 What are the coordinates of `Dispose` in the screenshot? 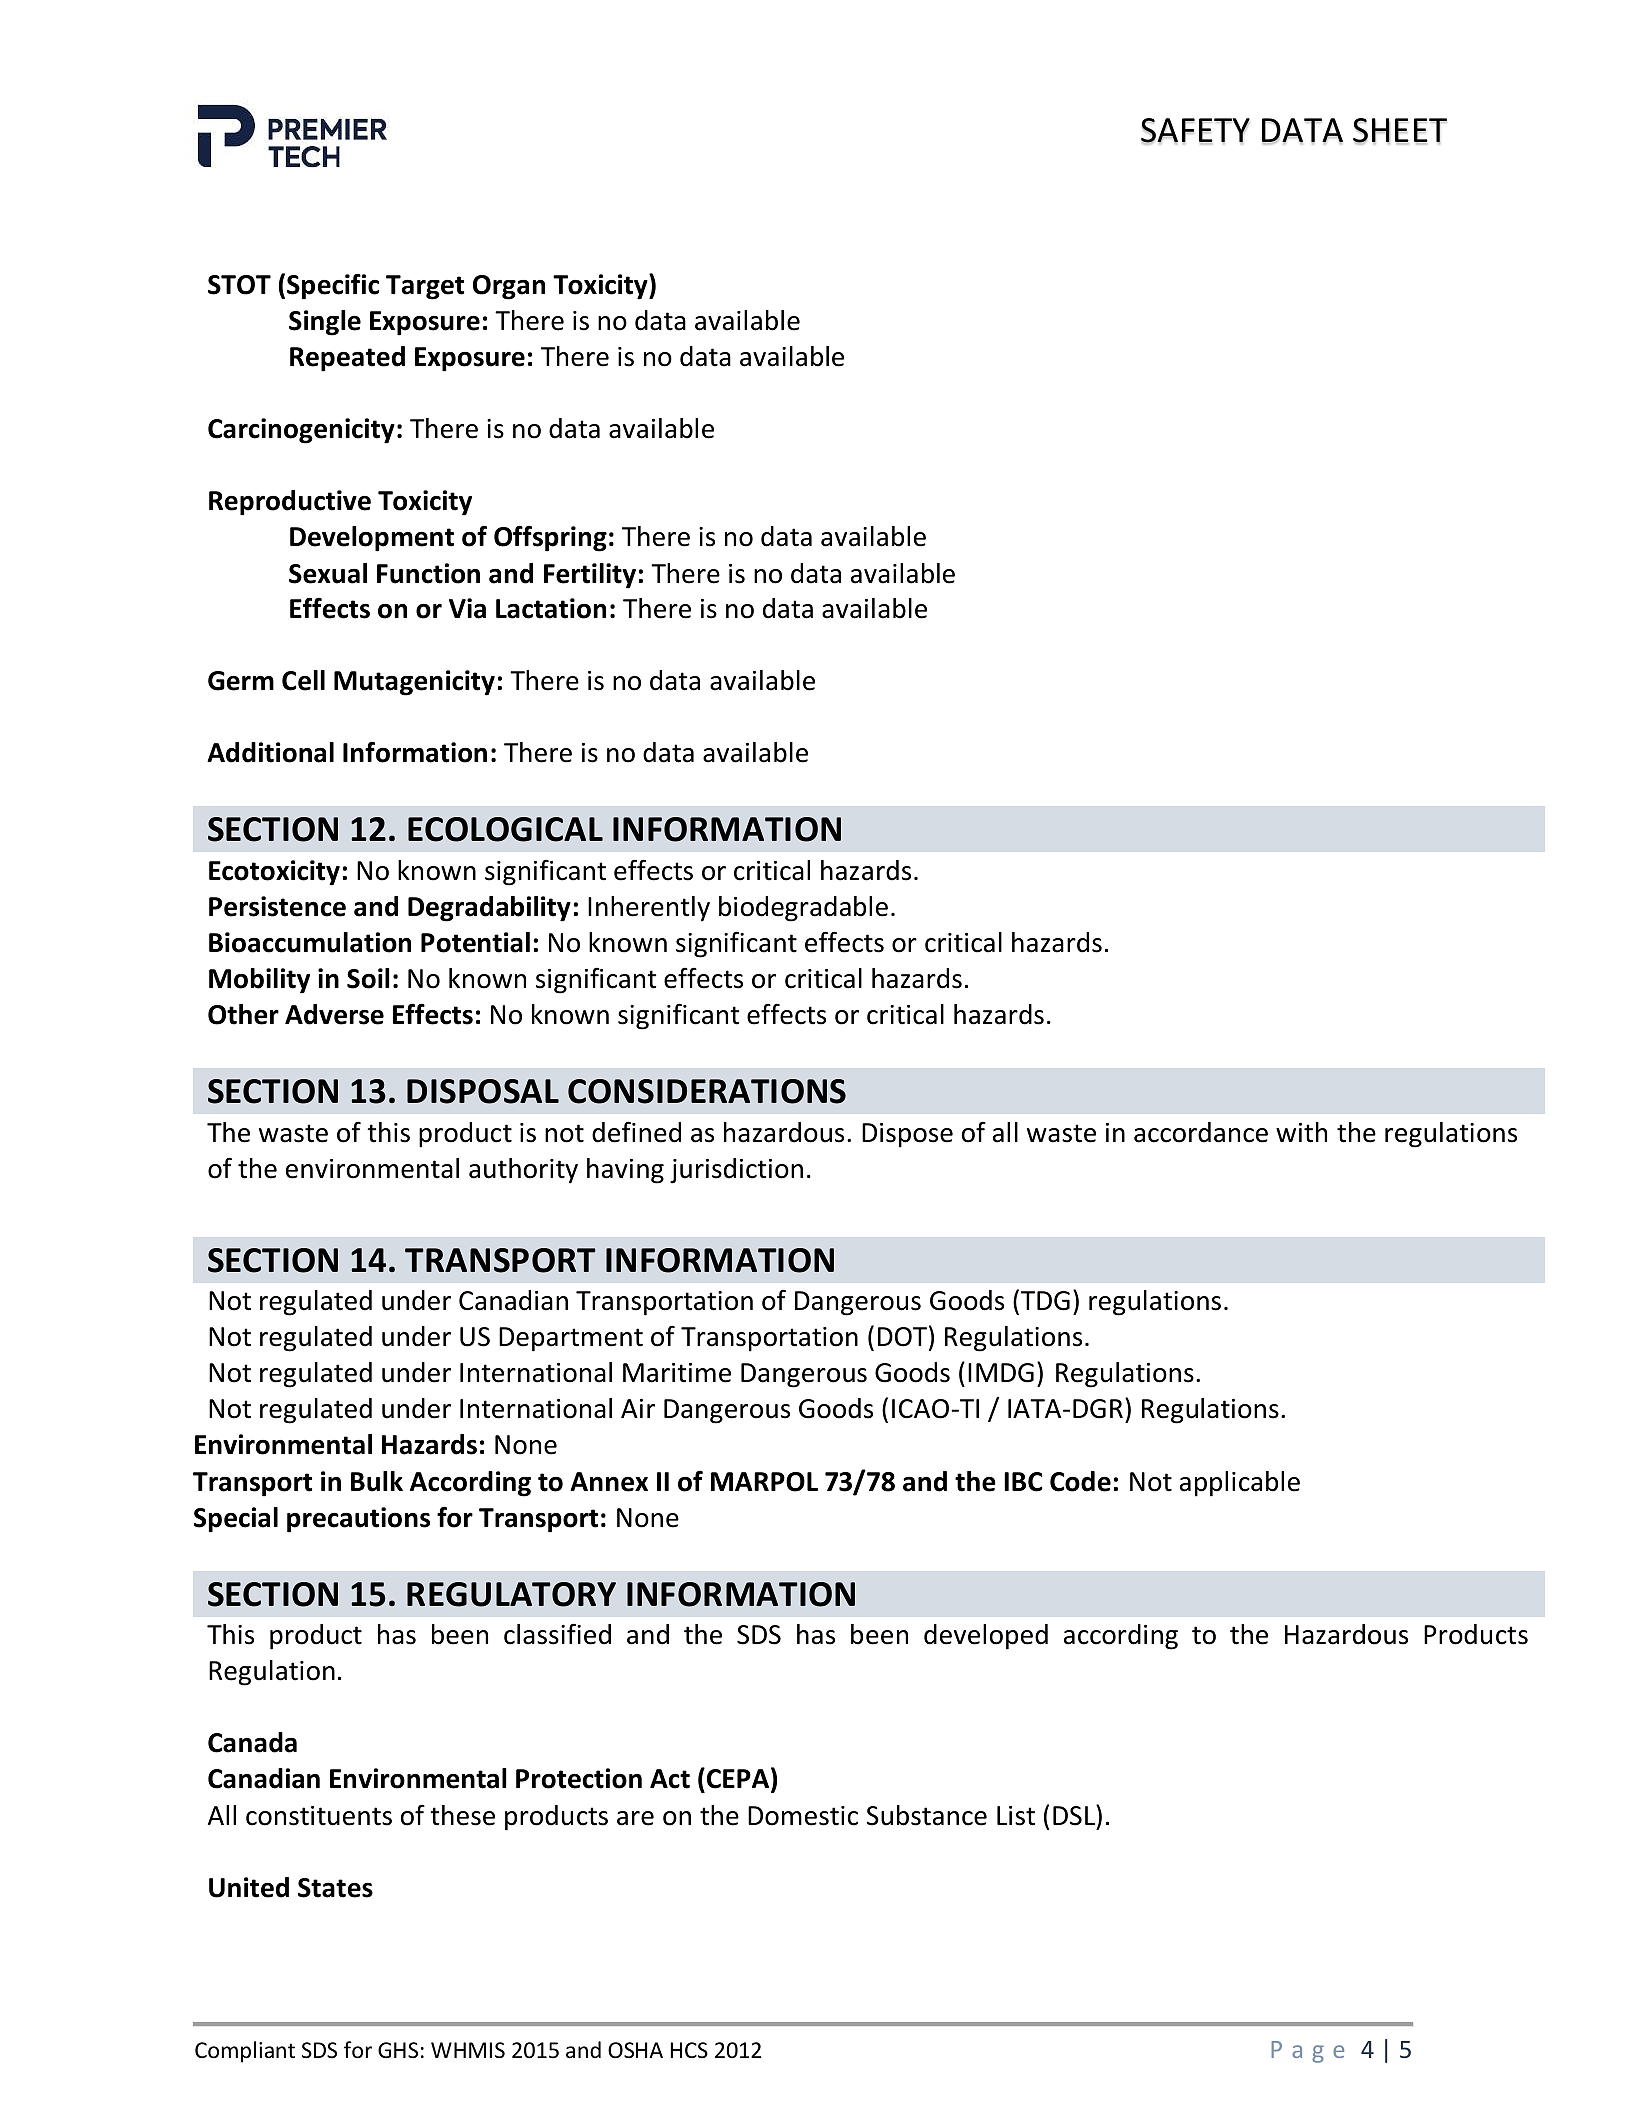 It's located at (907, 1135).
